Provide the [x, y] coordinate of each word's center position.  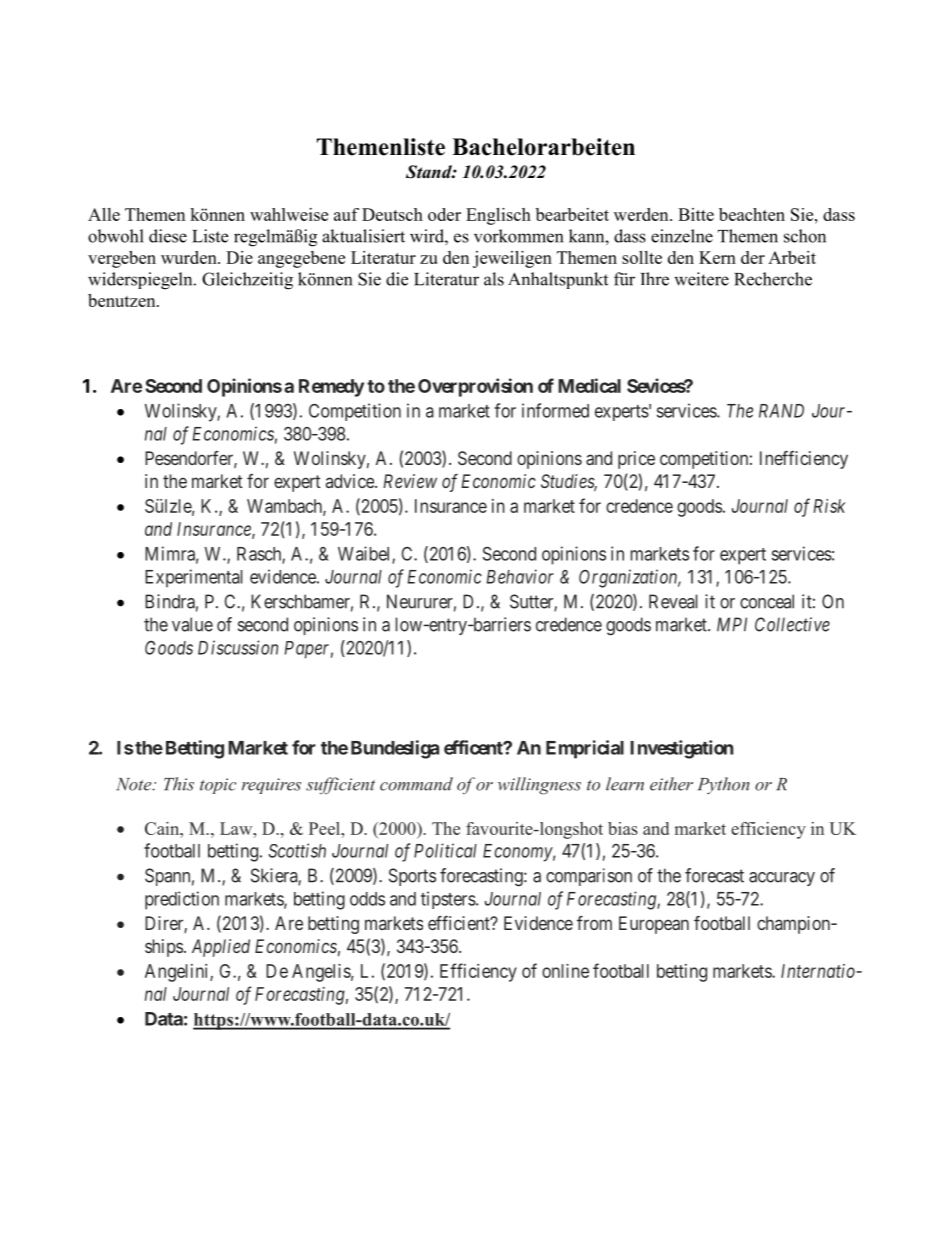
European [654, 925]
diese [168, 236]
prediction [182, 900]
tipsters [448, 900]
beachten [752, 214]
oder [444, 214]
